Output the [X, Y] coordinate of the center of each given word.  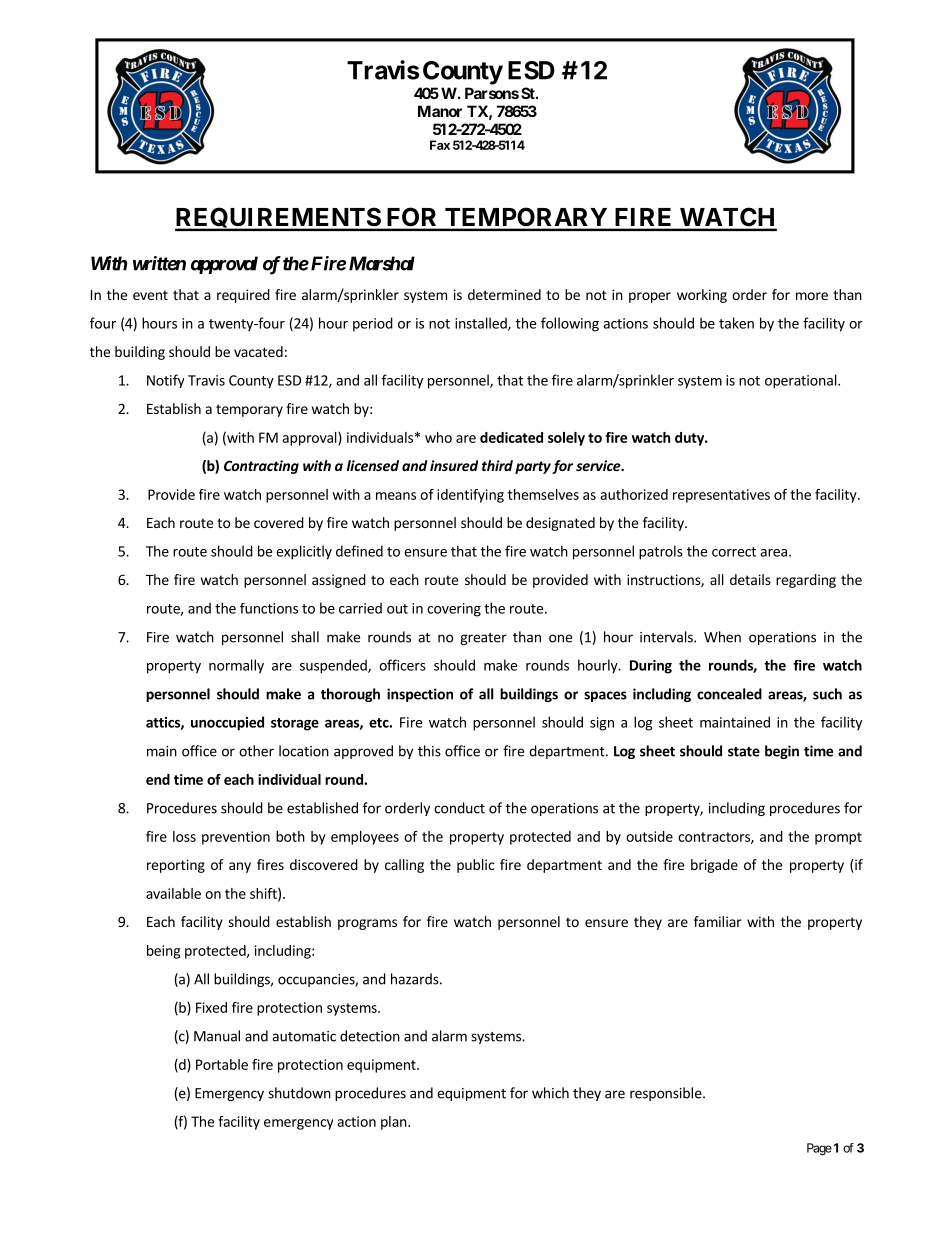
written [159, 263]
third [497, 465]
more [812, 296]
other [256, 751]
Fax [440, 145]
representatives [721, 496]
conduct [459, 808]
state [744, 752]
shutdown [299, 1093]
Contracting [261, 467]
